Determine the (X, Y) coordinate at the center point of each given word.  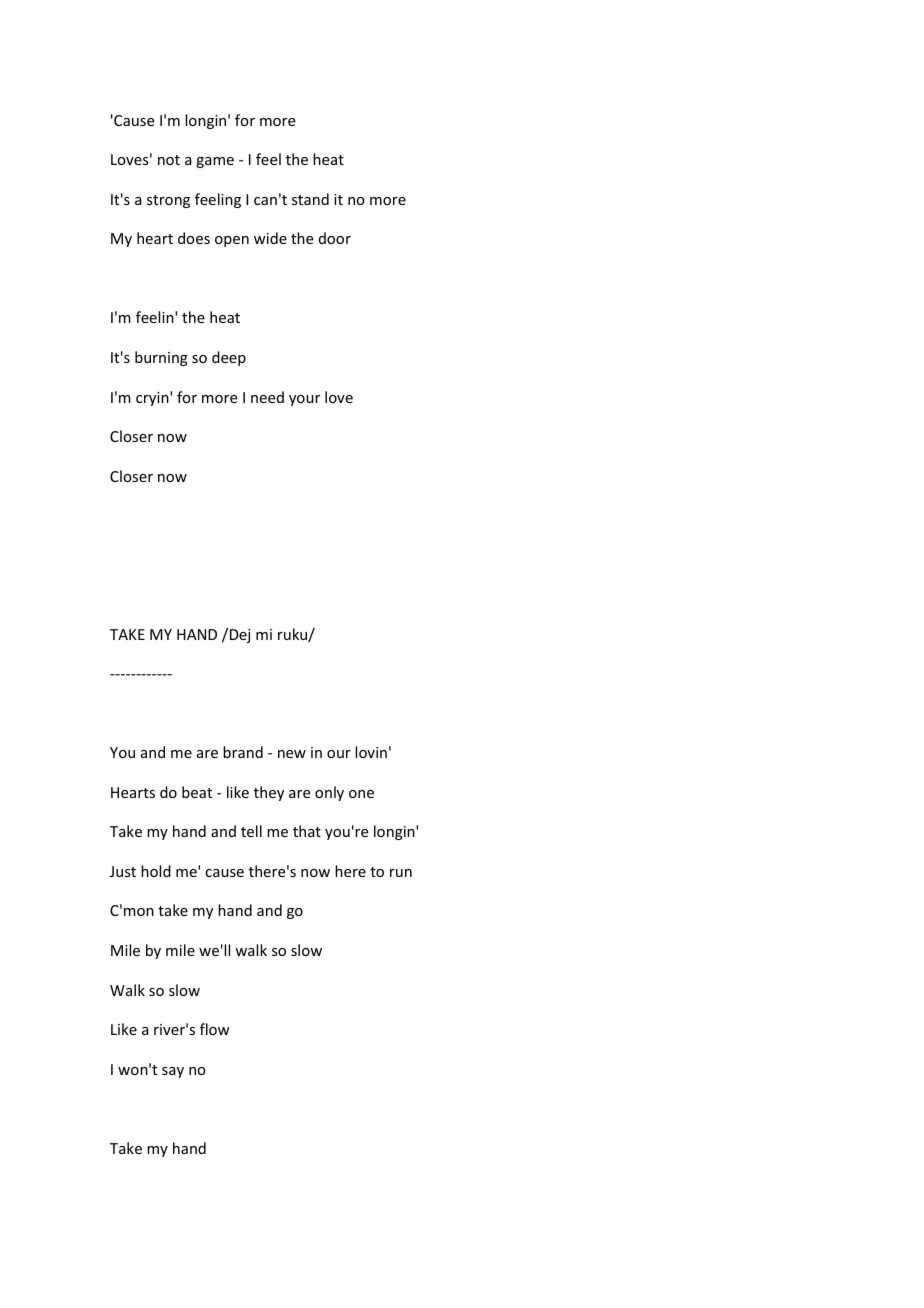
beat (197, 792)
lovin (371, 752)
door (335, 238)
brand (243, 752)
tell (251, 831)
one (361, 794)
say (173, 1072)
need (267, 397)
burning (161, 358)
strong (168, 201)
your (304, 400)
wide (270, 238)
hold (156, 871)
